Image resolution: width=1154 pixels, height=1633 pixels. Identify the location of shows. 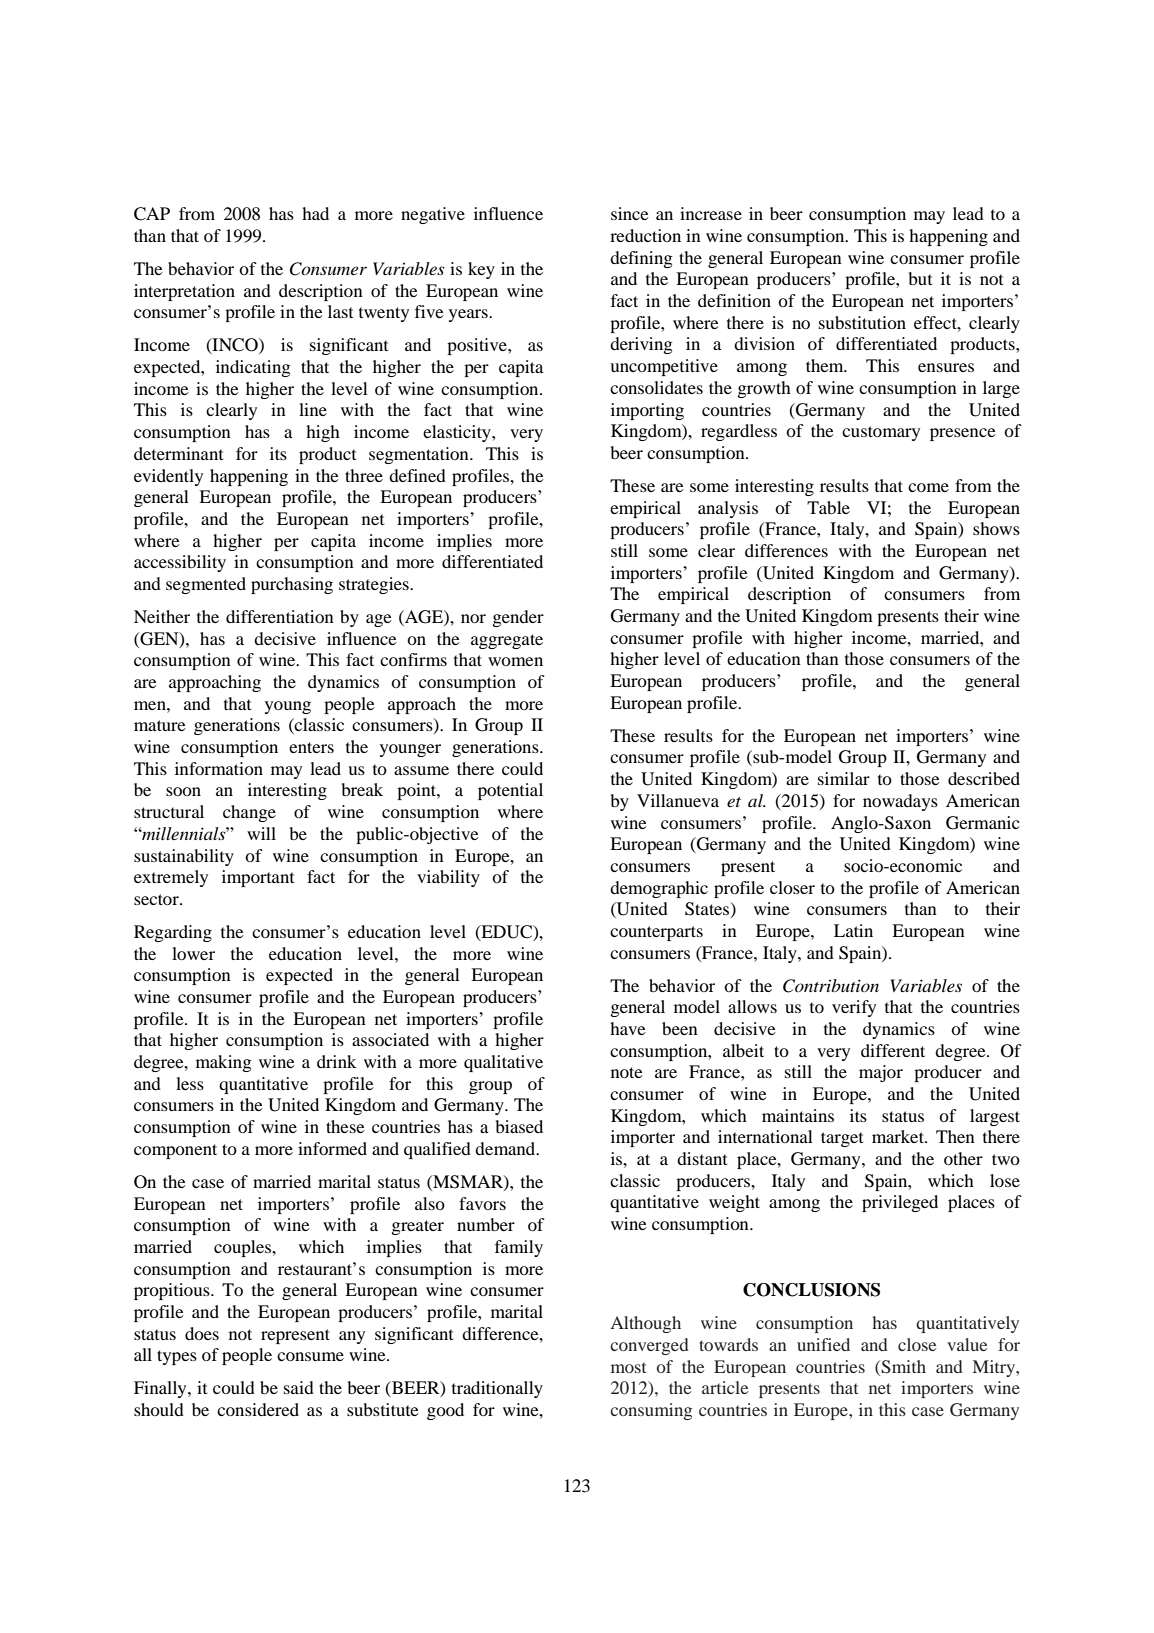
(996, 528).
